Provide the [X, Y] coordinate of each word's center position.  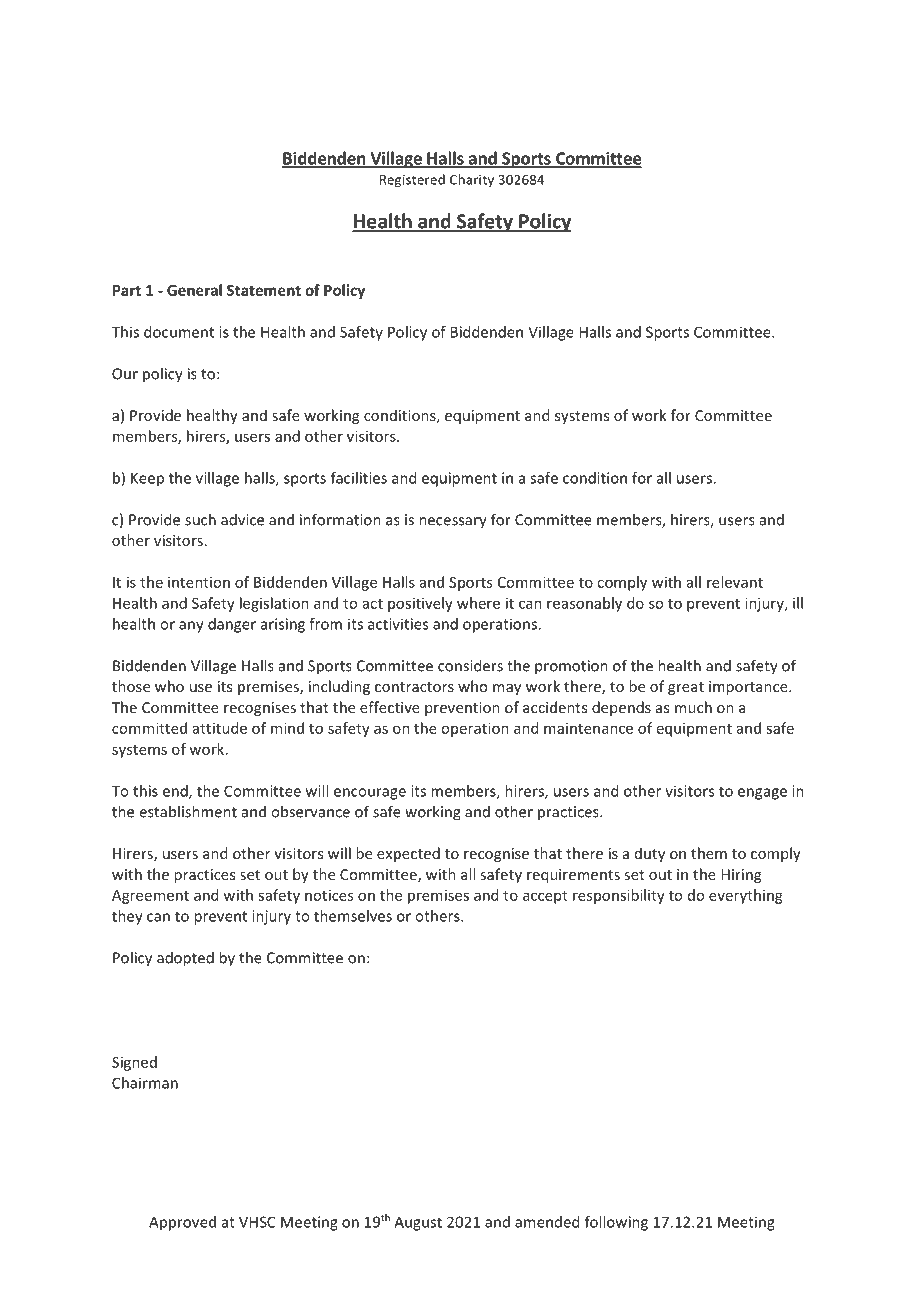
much [693, 707]
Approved [182, 1223]
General [194, 290]
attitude [220, 728]
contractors [414, 687]
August [418, 1223]
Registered [412, 180]
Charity [472, 180]
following [616, 1223]
